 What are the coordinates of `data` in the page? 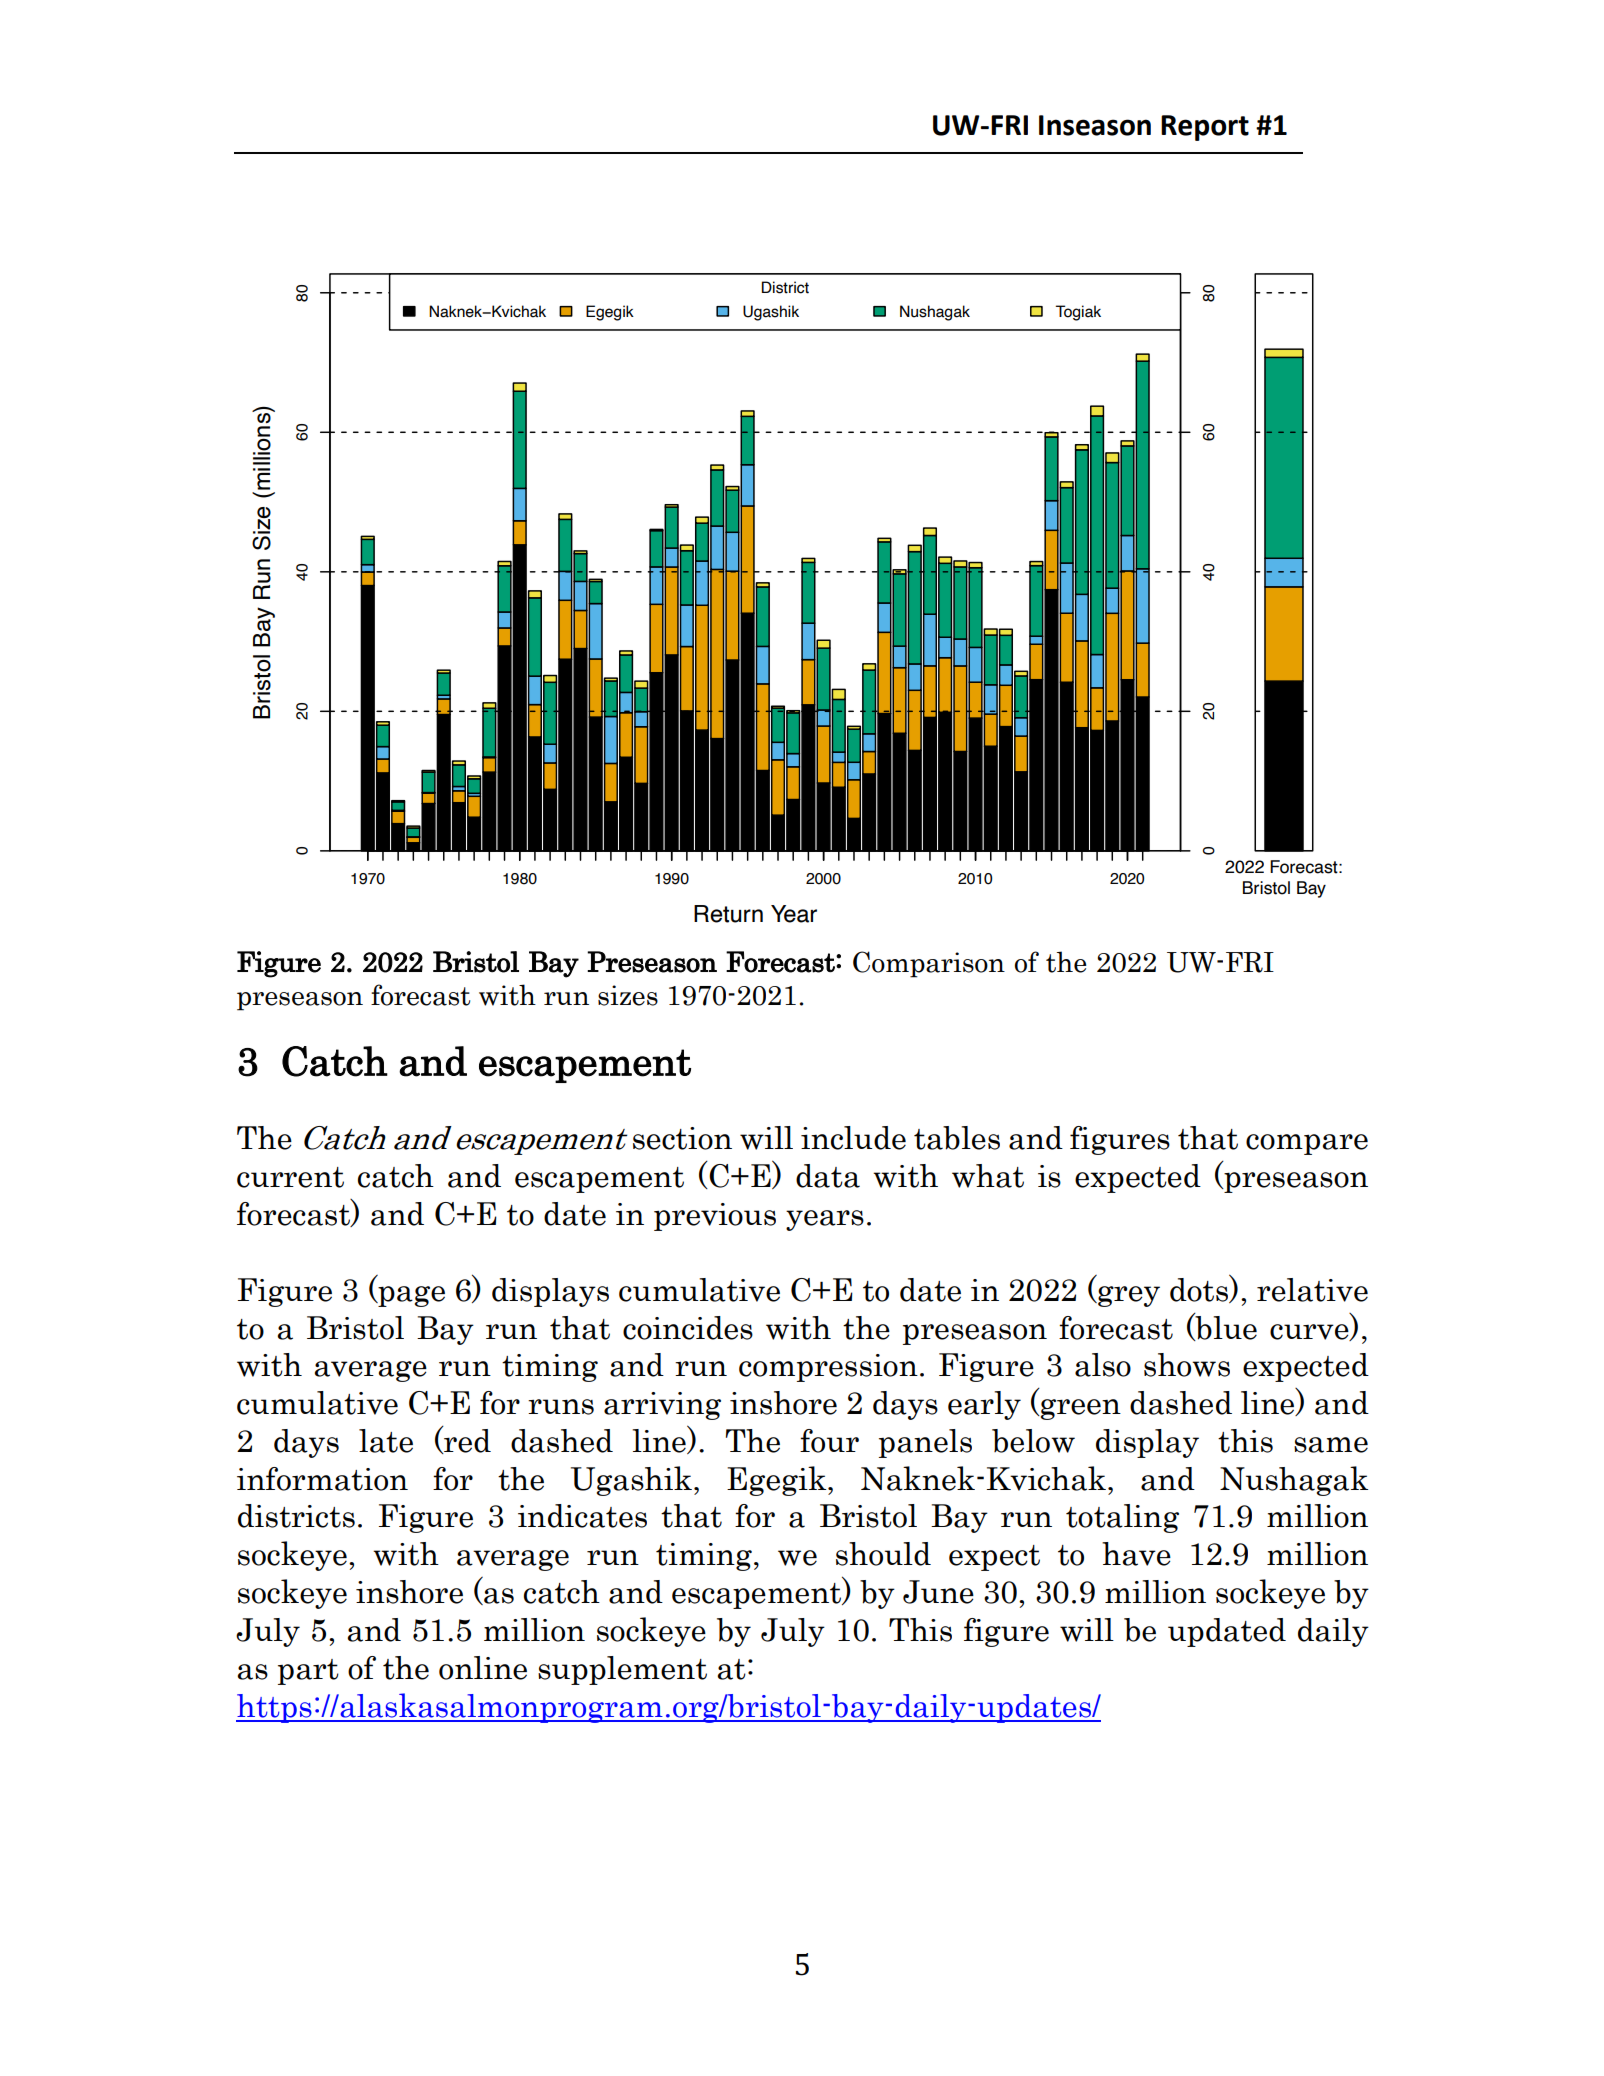 It's located at (828, 1176).
